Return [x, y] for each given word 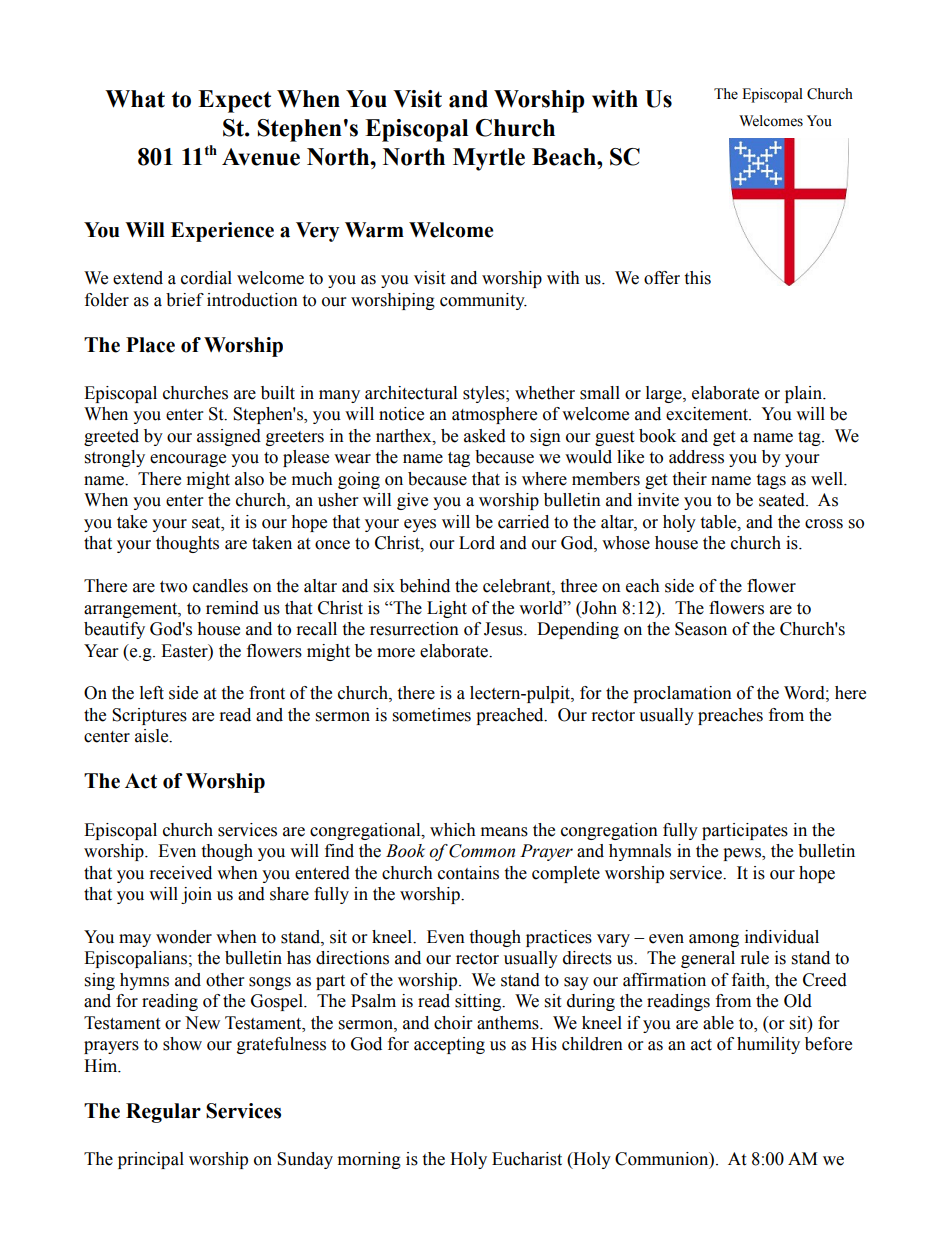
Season [701, 629]
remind [232, 608]
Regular [163, 1113]
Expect [234, 101]
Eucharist [527, 1159]
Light [447, 609]
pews [743, 854]
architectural [411, 393]
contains [468, 873]
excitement [708, 414]
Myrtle [489, 159]
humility [768, 1045]
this [697, 278]
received [181, 873]
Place [150, 345]
